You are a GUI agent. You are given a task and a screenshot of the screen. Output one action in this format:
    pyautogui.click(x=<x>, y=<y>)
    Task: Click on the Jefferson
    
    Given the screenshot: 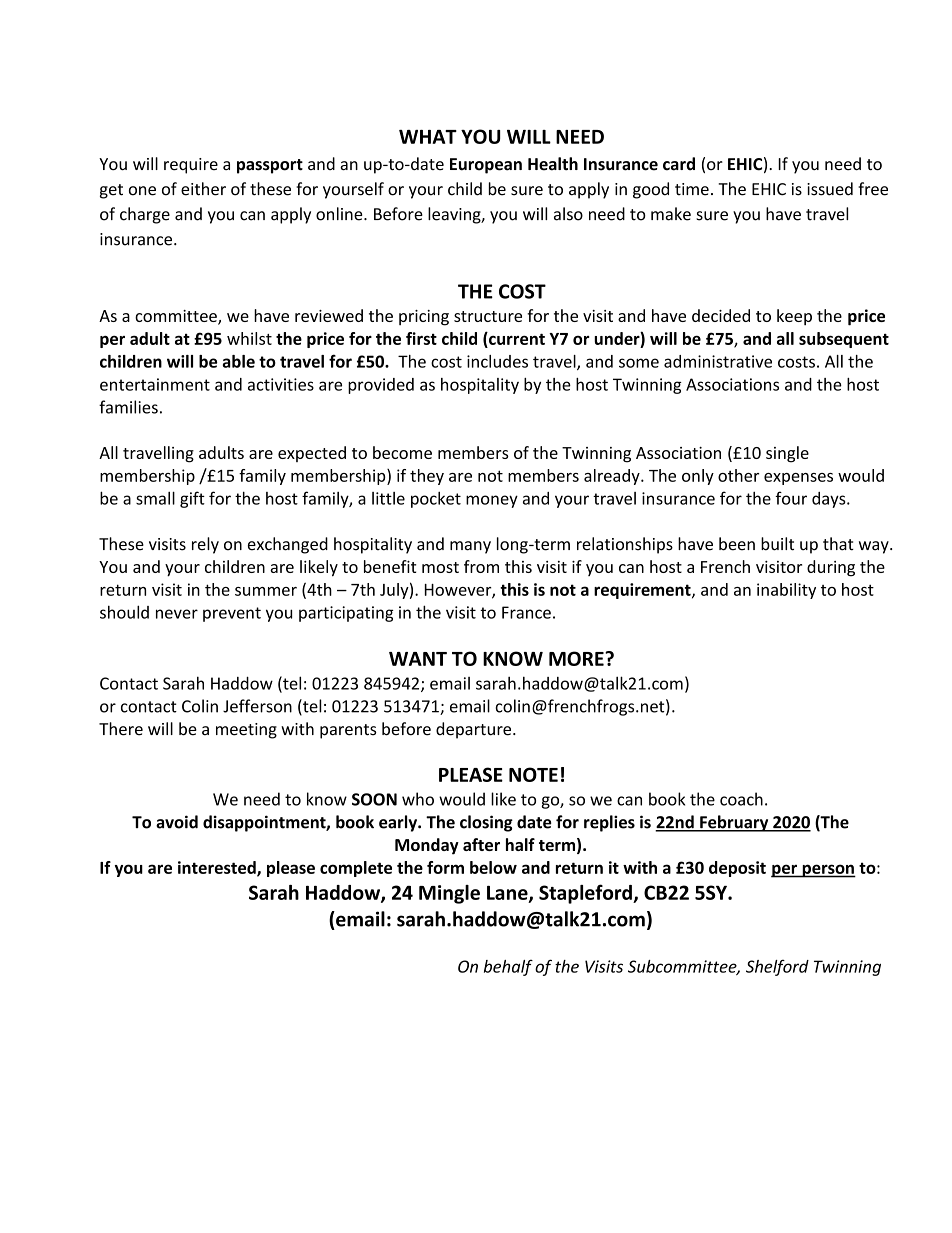 What is the action you would take?
    pyautogui.click(x=257, y=706)
